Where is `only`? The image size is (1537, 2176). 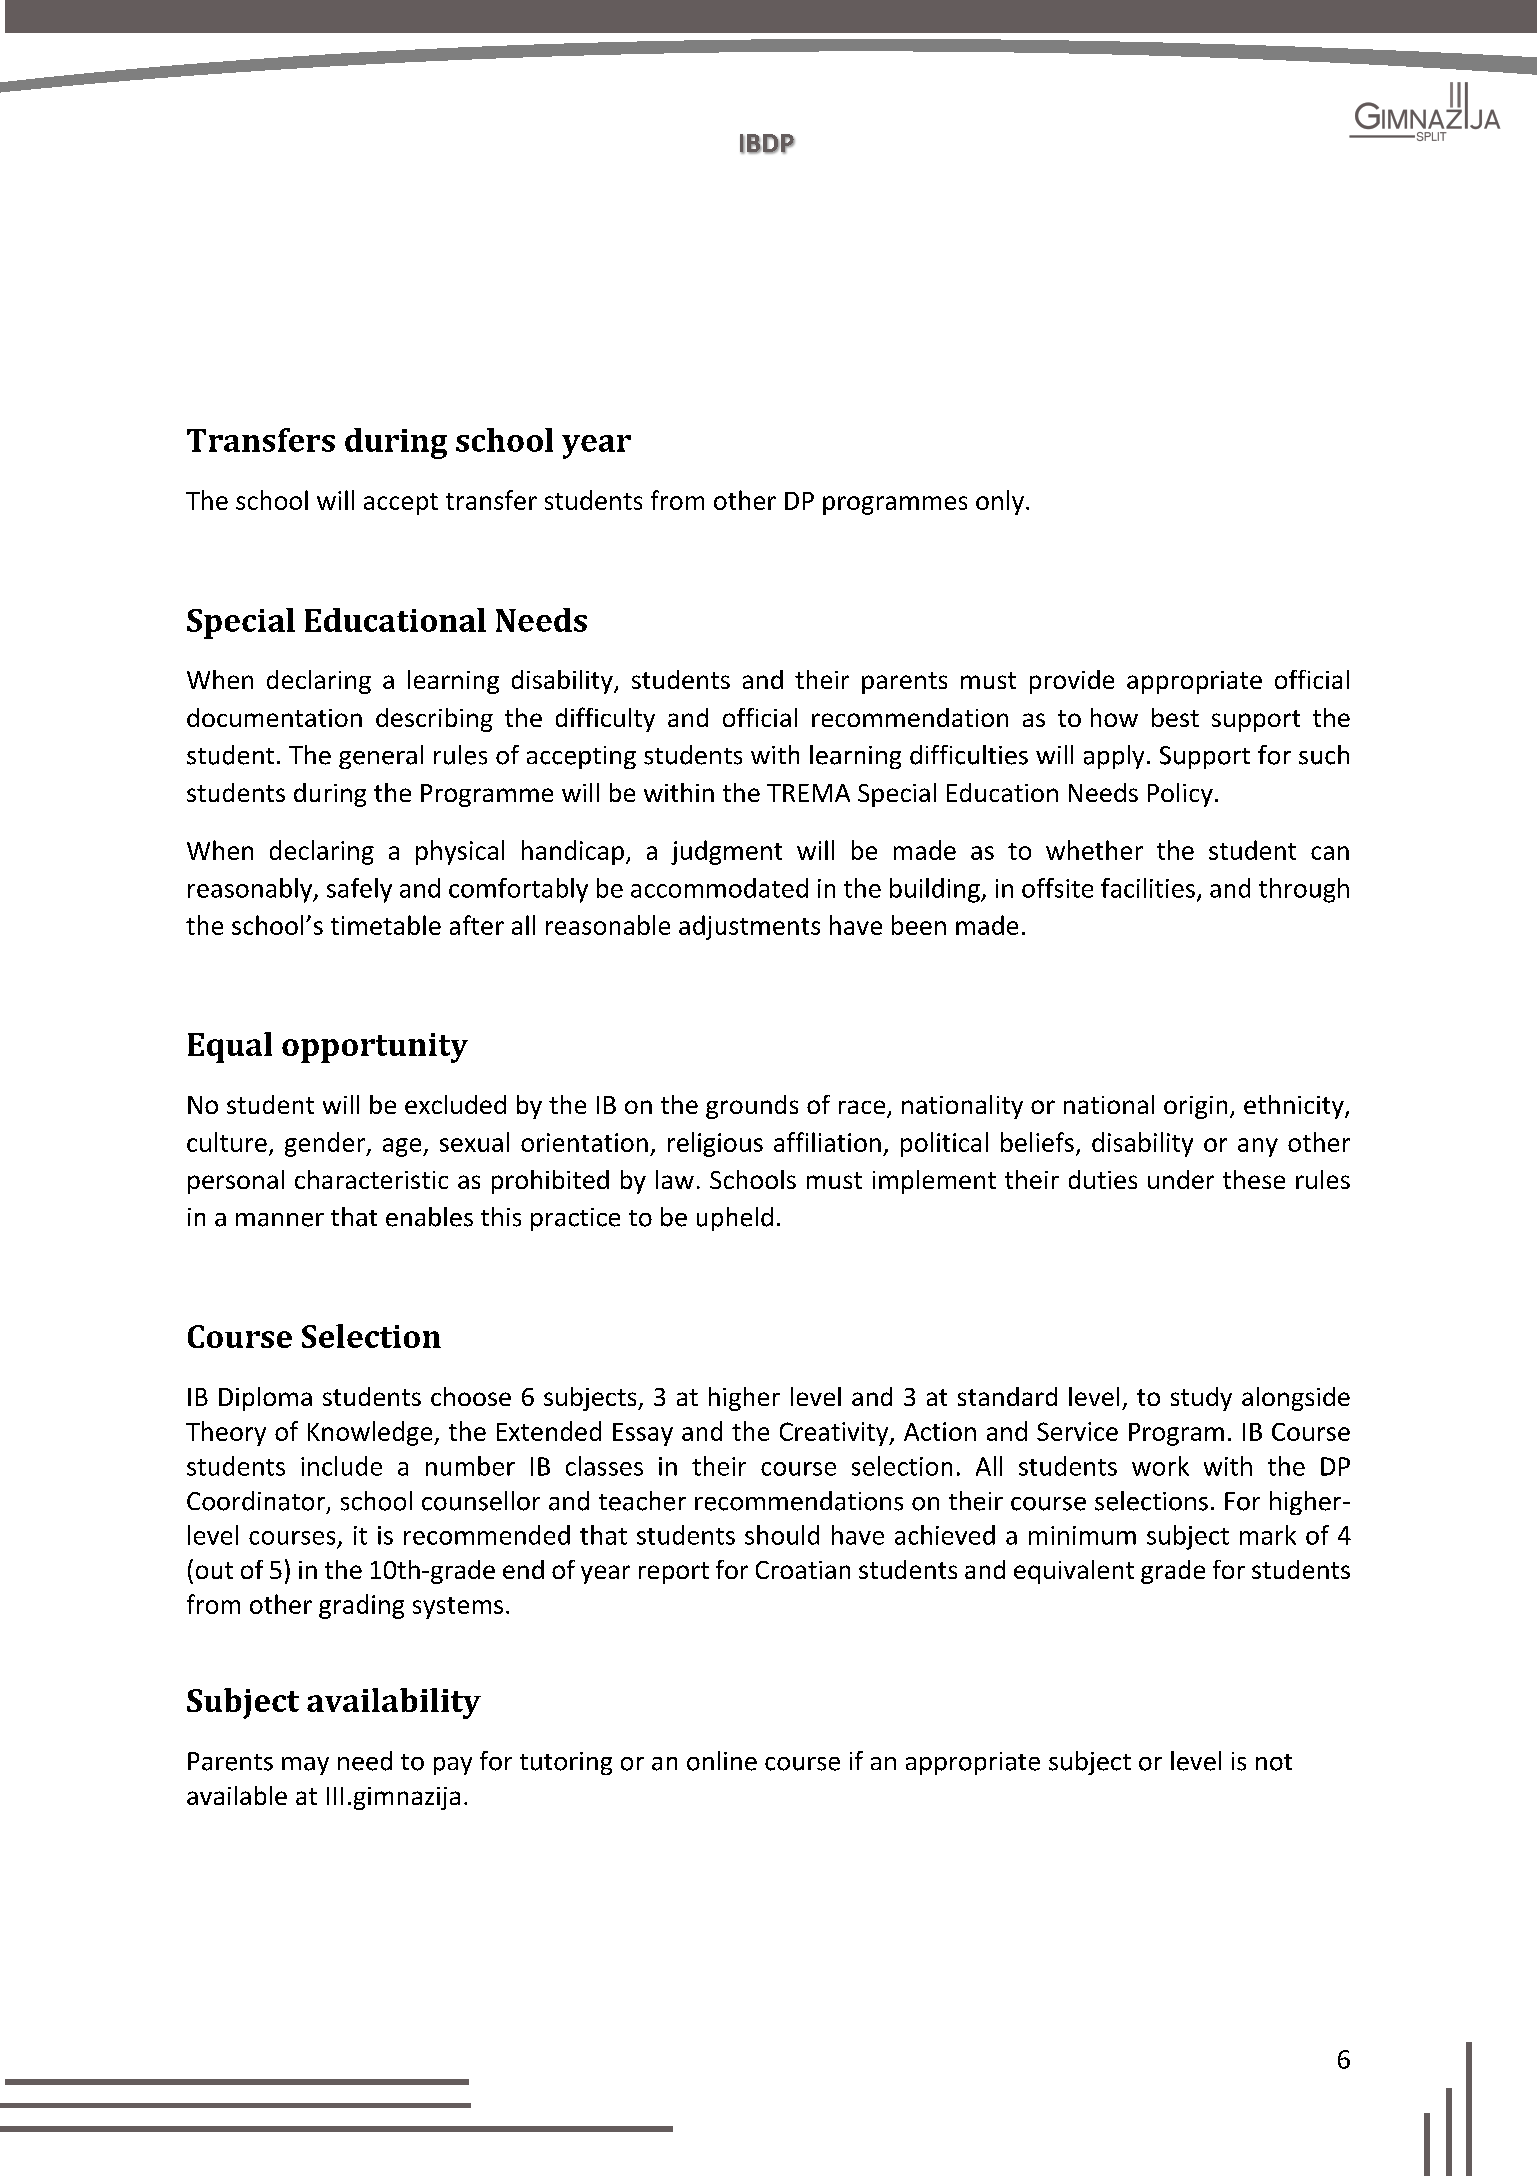
only is located at coordinates (1000, 502).
